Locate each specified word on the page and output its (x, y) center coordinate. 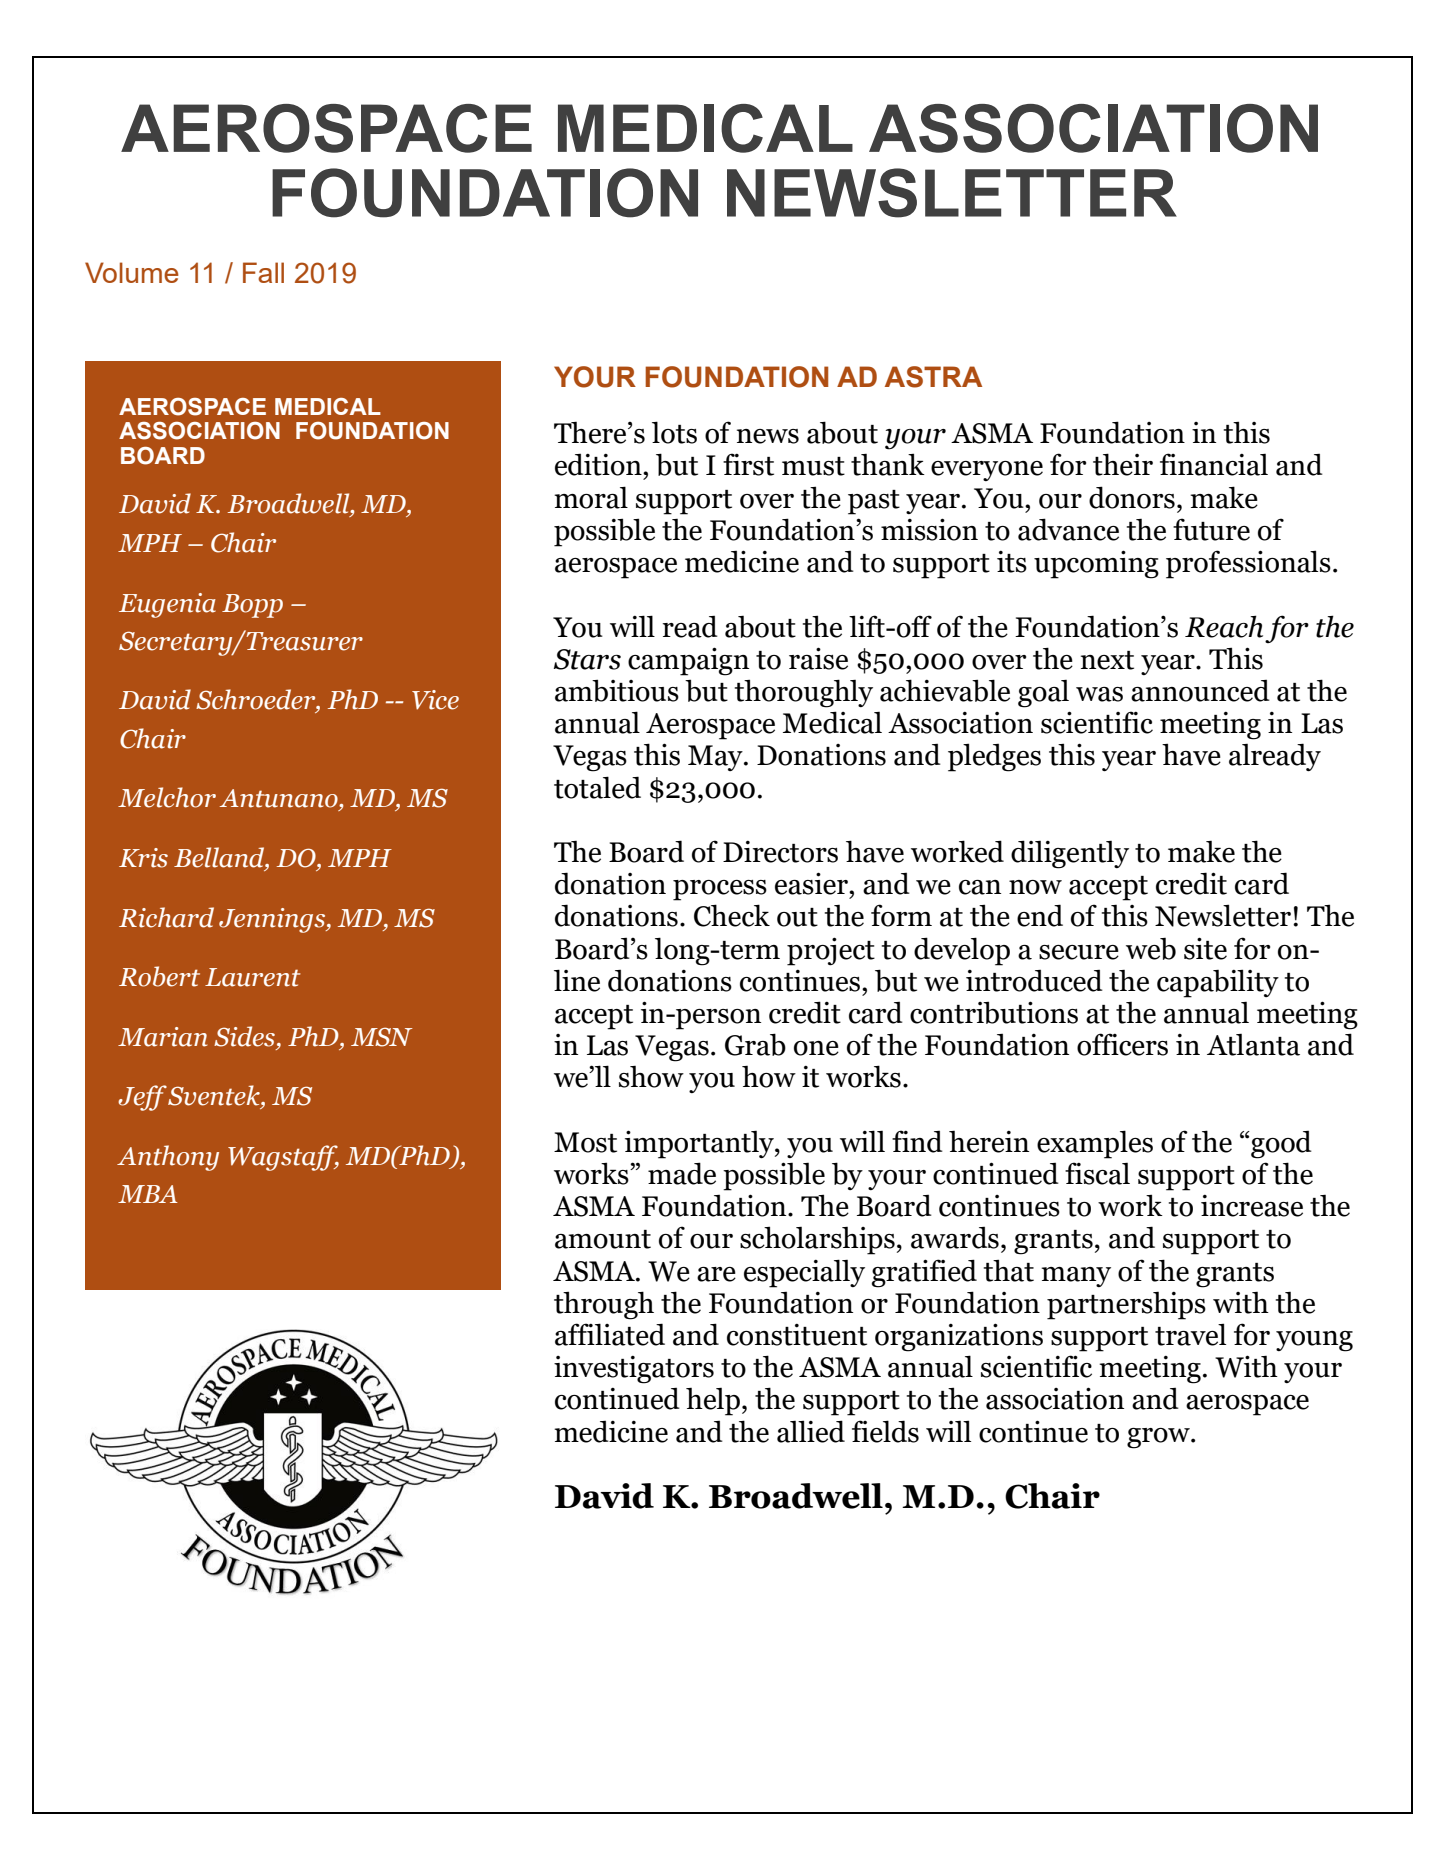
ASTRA (933, 377)
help (713, 1402)
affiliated (610, 1334)
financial (1214, 464)
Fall (263, 272)
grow (1159, 1438)
